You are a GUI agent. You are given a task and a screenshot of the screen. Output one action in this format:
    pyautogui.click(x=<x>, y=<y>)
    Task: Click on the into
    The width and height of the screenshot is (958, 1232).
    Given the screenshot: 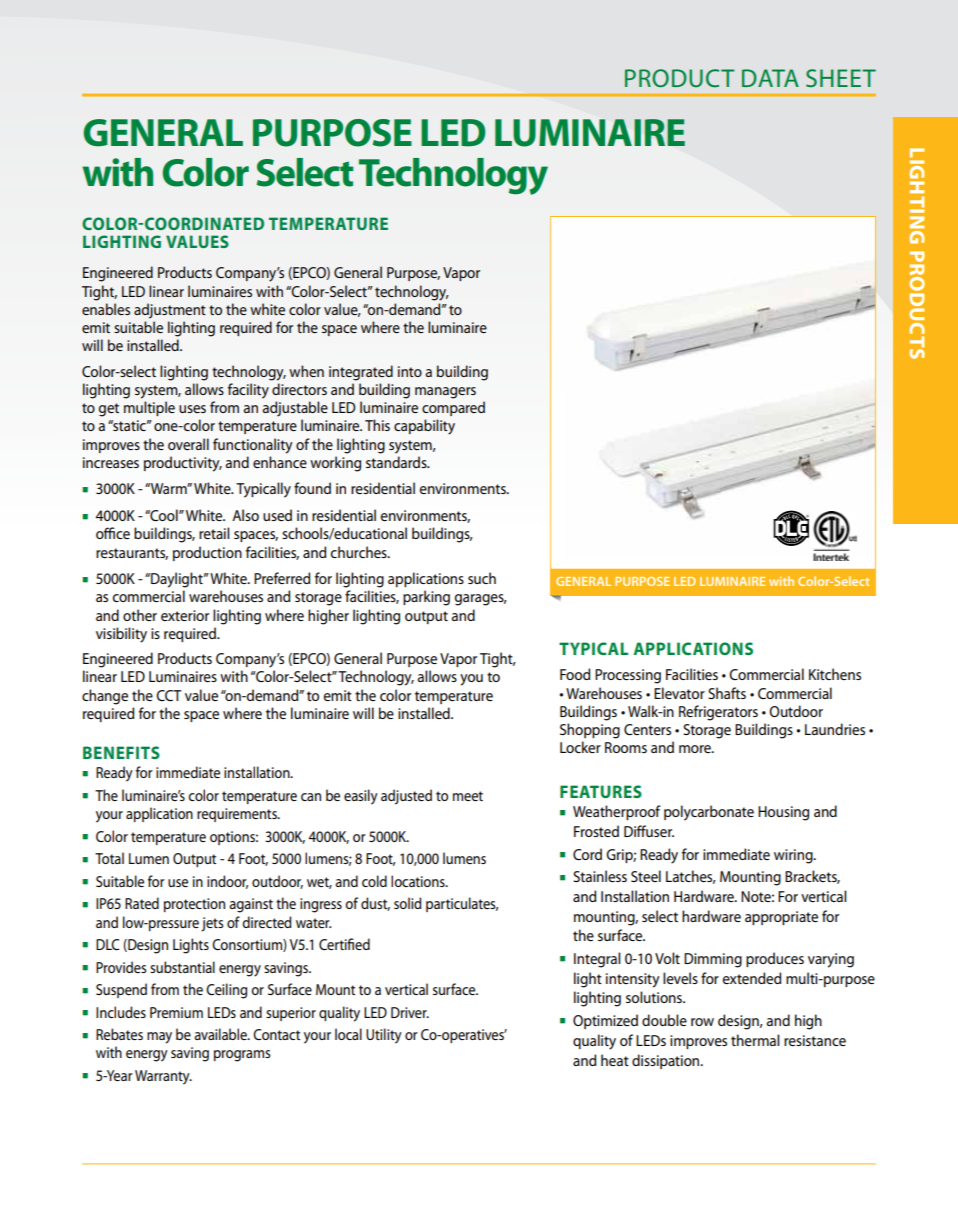 What is the action you would take?
    pyautogui.click(x=410, y=371)
